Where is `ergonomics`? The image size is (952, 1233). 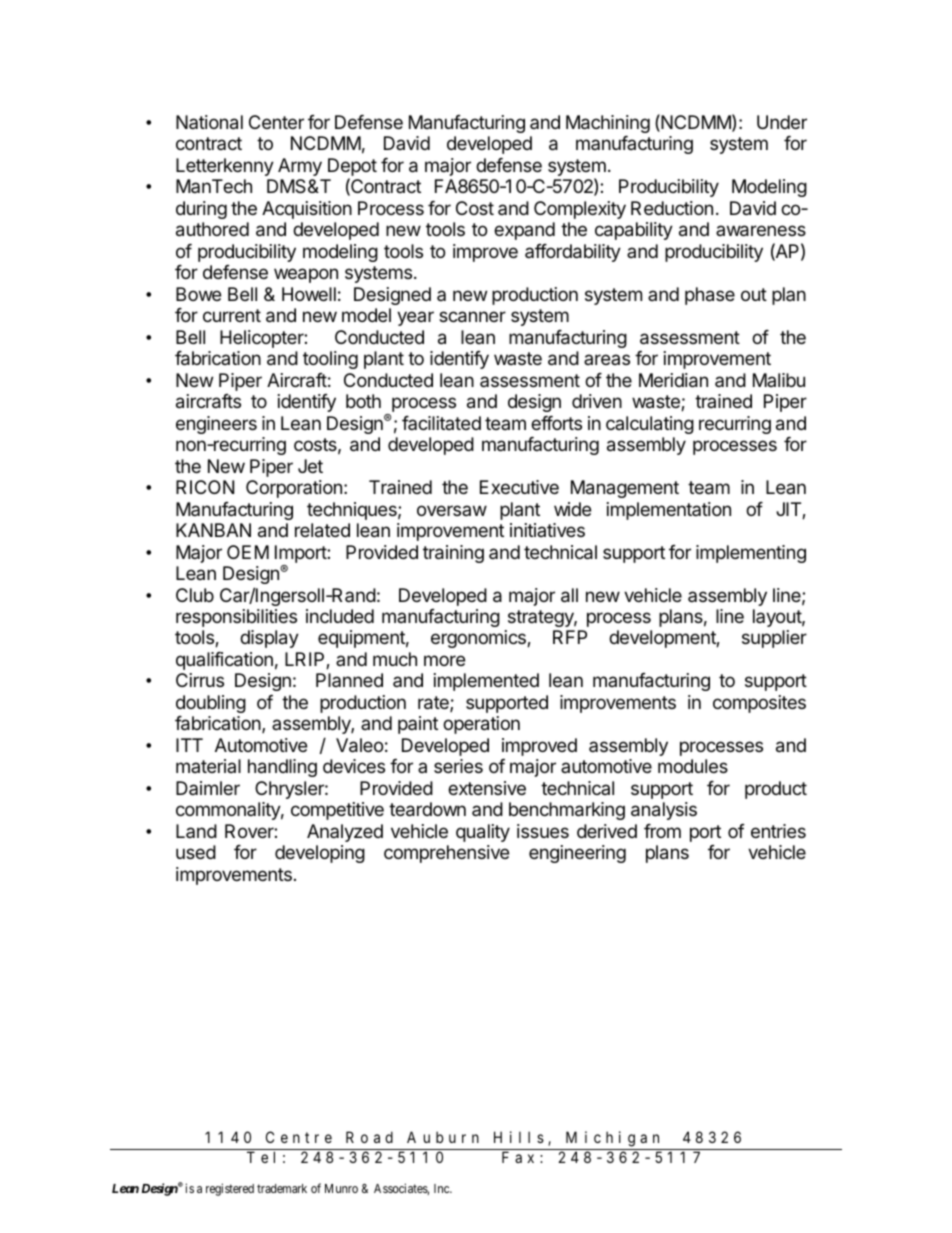
ergonomics is located at coordinates (479, 639).
